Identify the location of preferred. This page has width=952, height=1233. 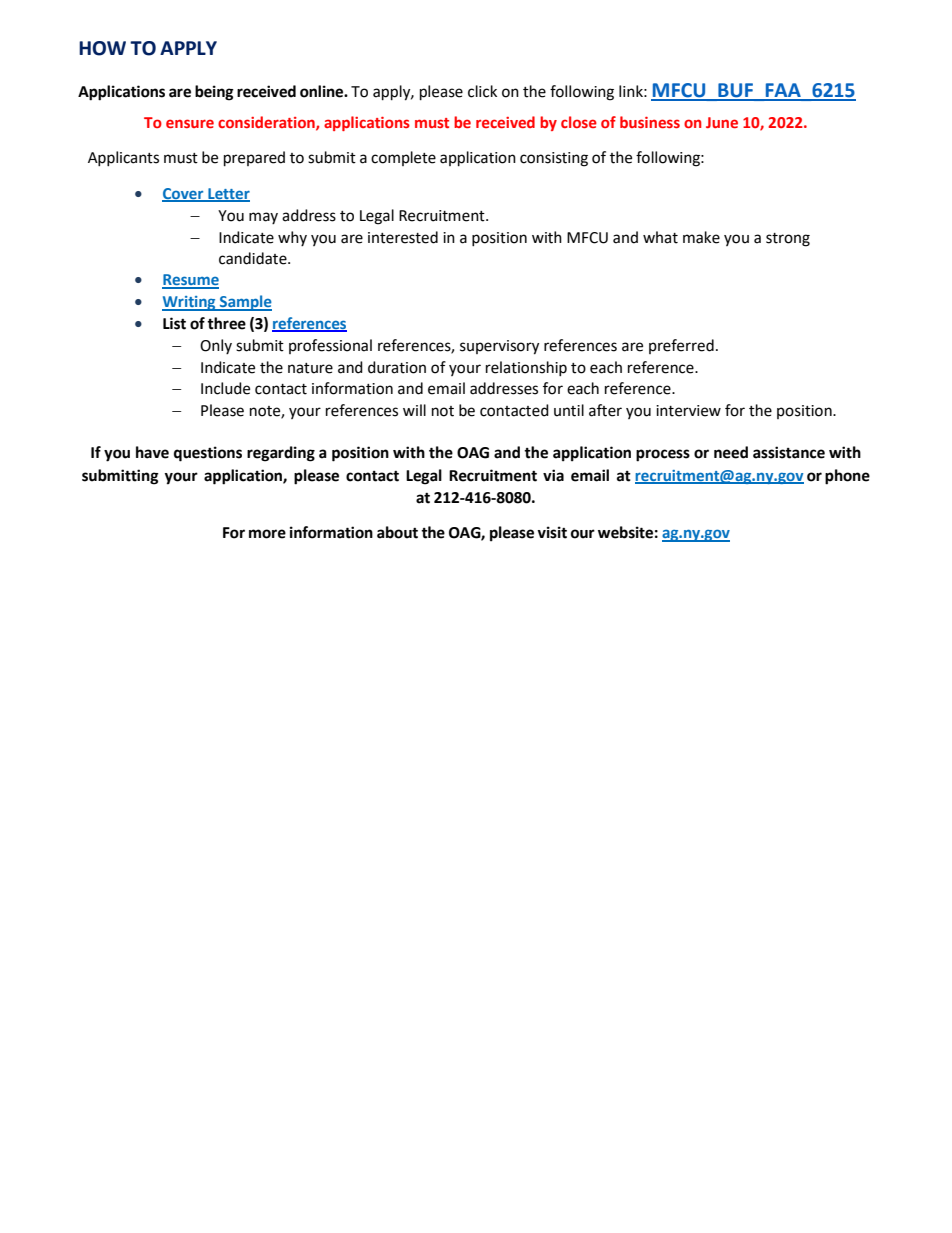
(681, 346).
